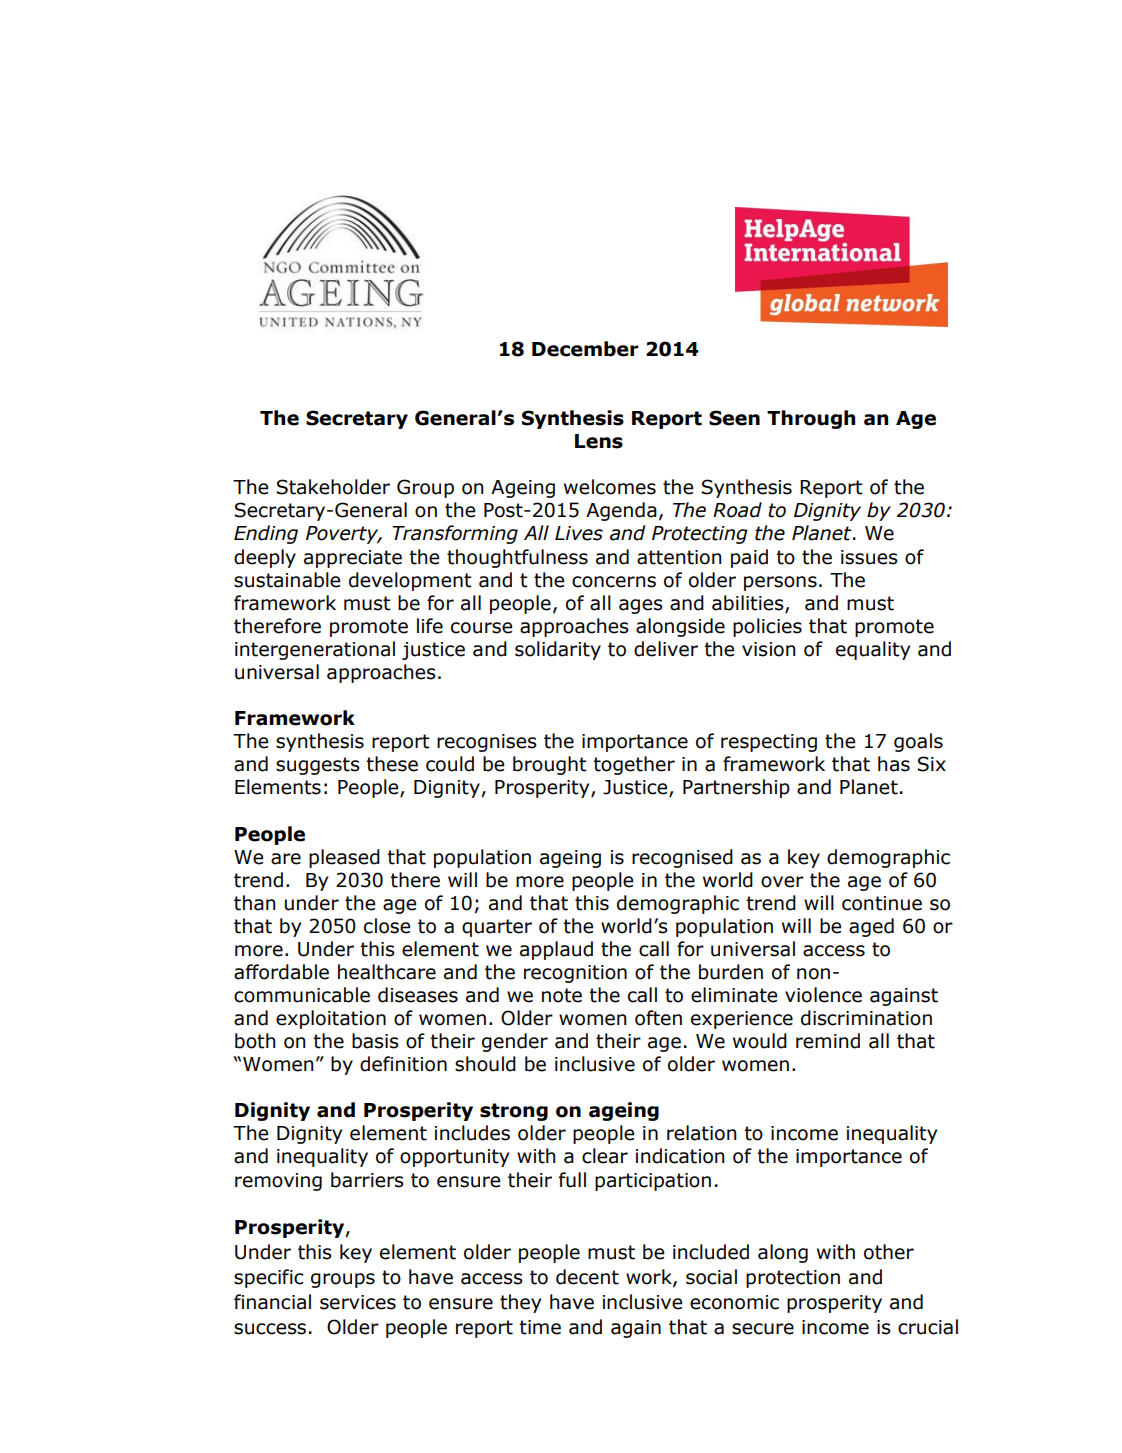 The width and height of the screenshot is (1122, 1453). What do you see at coordinates (869, 557) in the screenshot?
I see `issues` at bounding box center [869, 557].
